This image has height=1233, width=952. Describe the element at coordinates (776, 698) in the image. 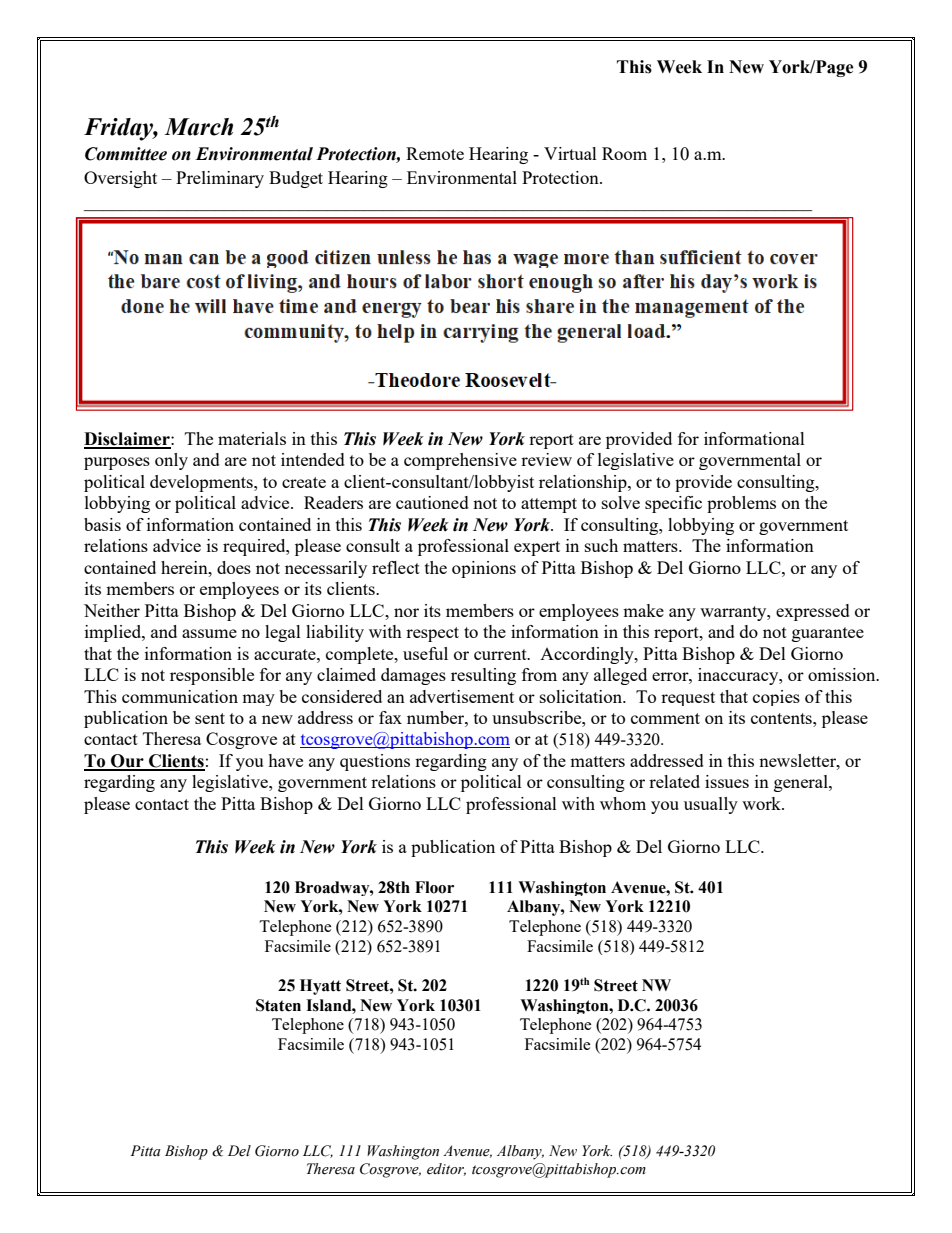

I see `copies` at that location.
